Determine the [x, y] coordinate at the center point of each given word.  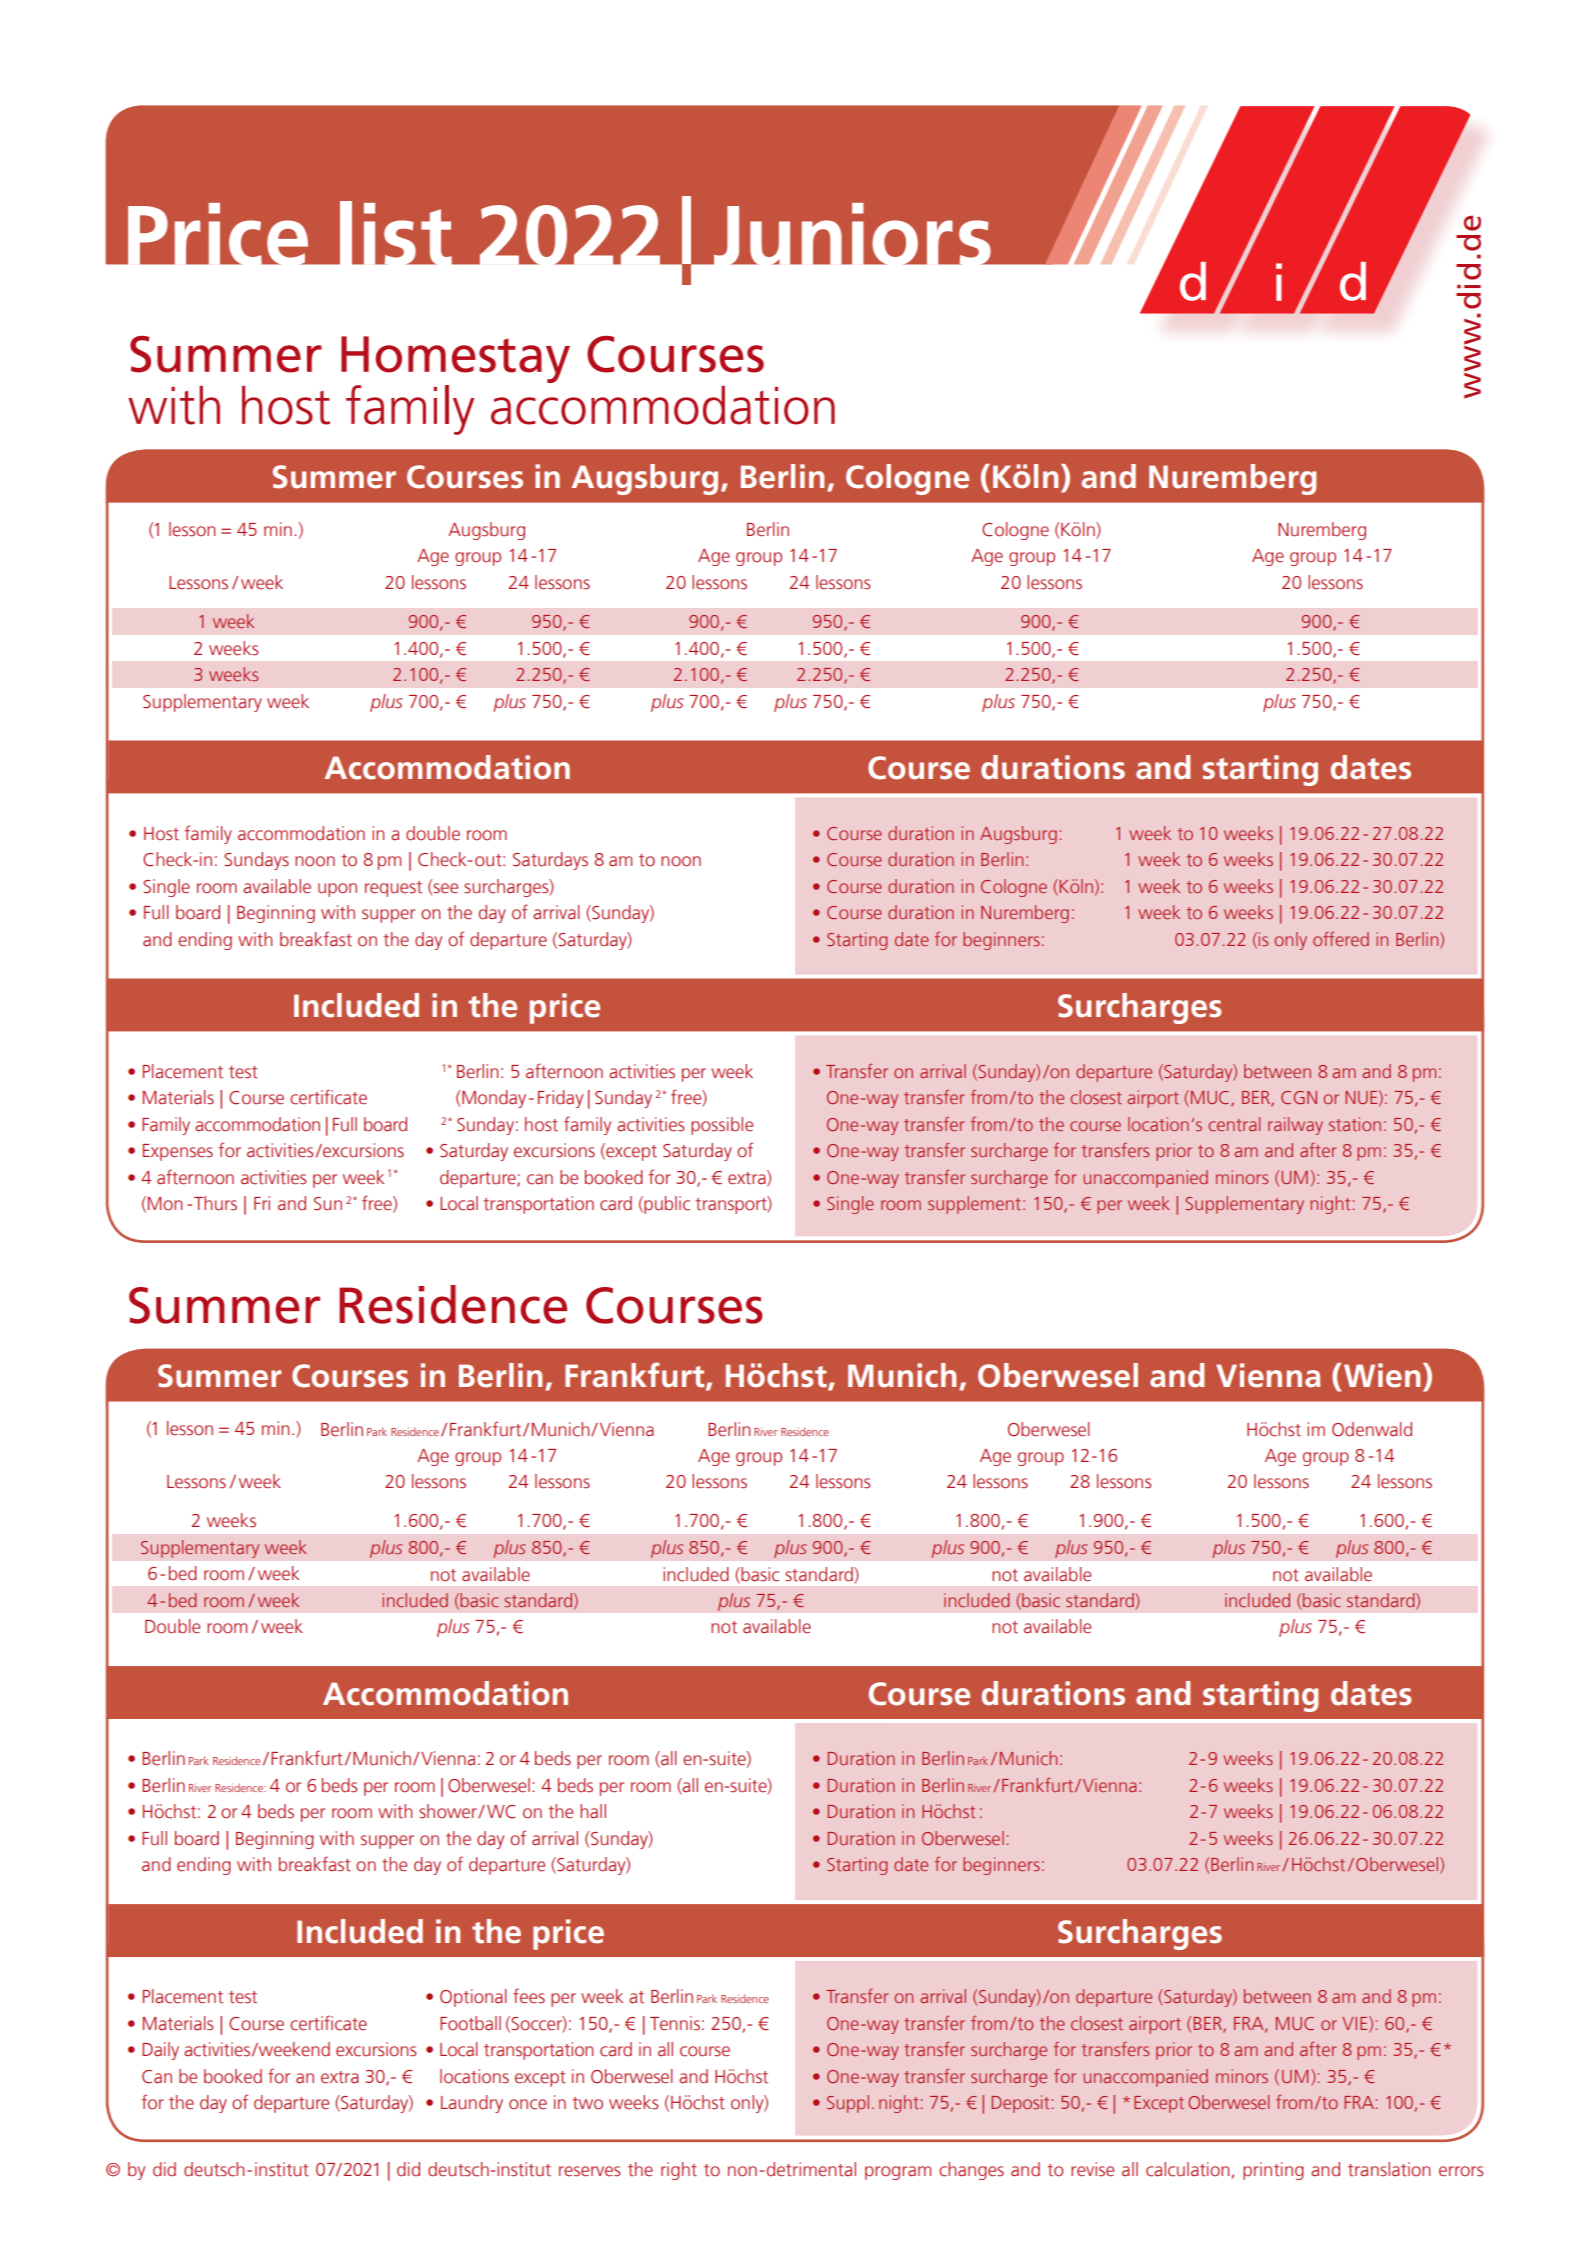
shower [449, 1811]
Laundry [472, 2104]
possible [722, 1126]
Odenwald [1372, 1429]
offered [1341, 939]
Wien [1382, 1375]
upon [337, 890]
